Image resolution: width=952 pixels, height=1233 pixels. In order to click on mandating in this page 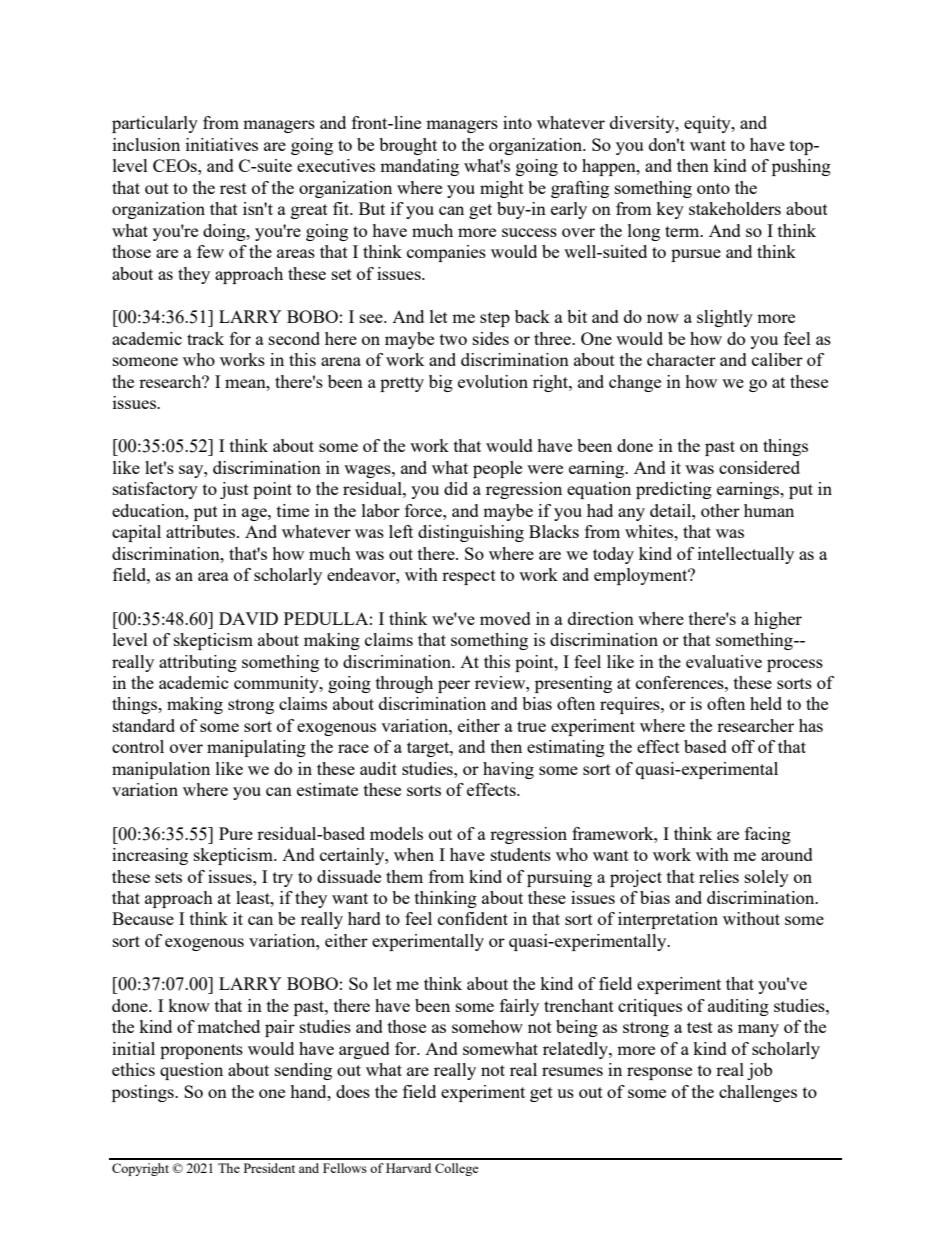, I will do `click(419, 167)`.
